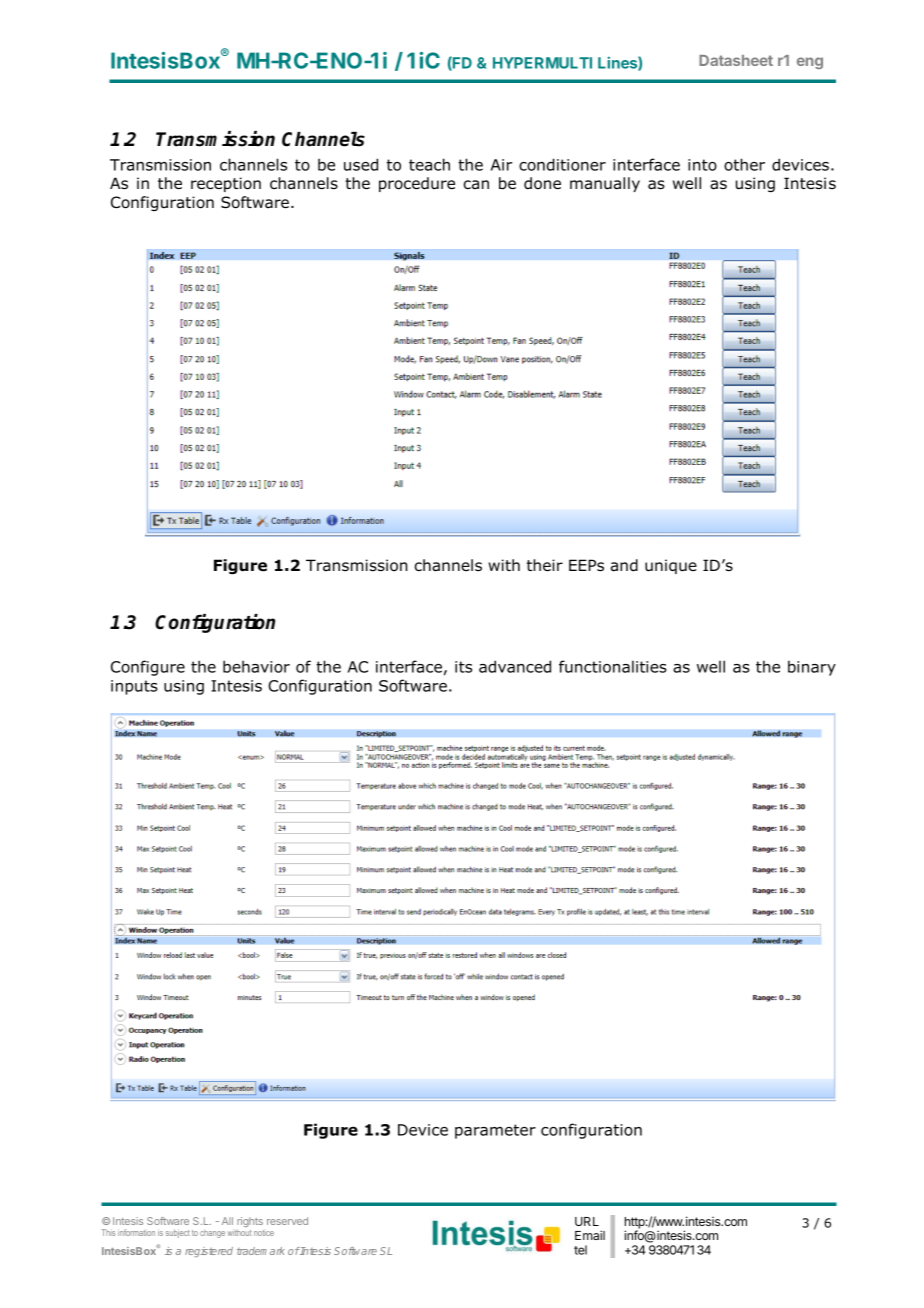 This document has height=1308, width=924. I want to click on subject, so click(178, 1233).
